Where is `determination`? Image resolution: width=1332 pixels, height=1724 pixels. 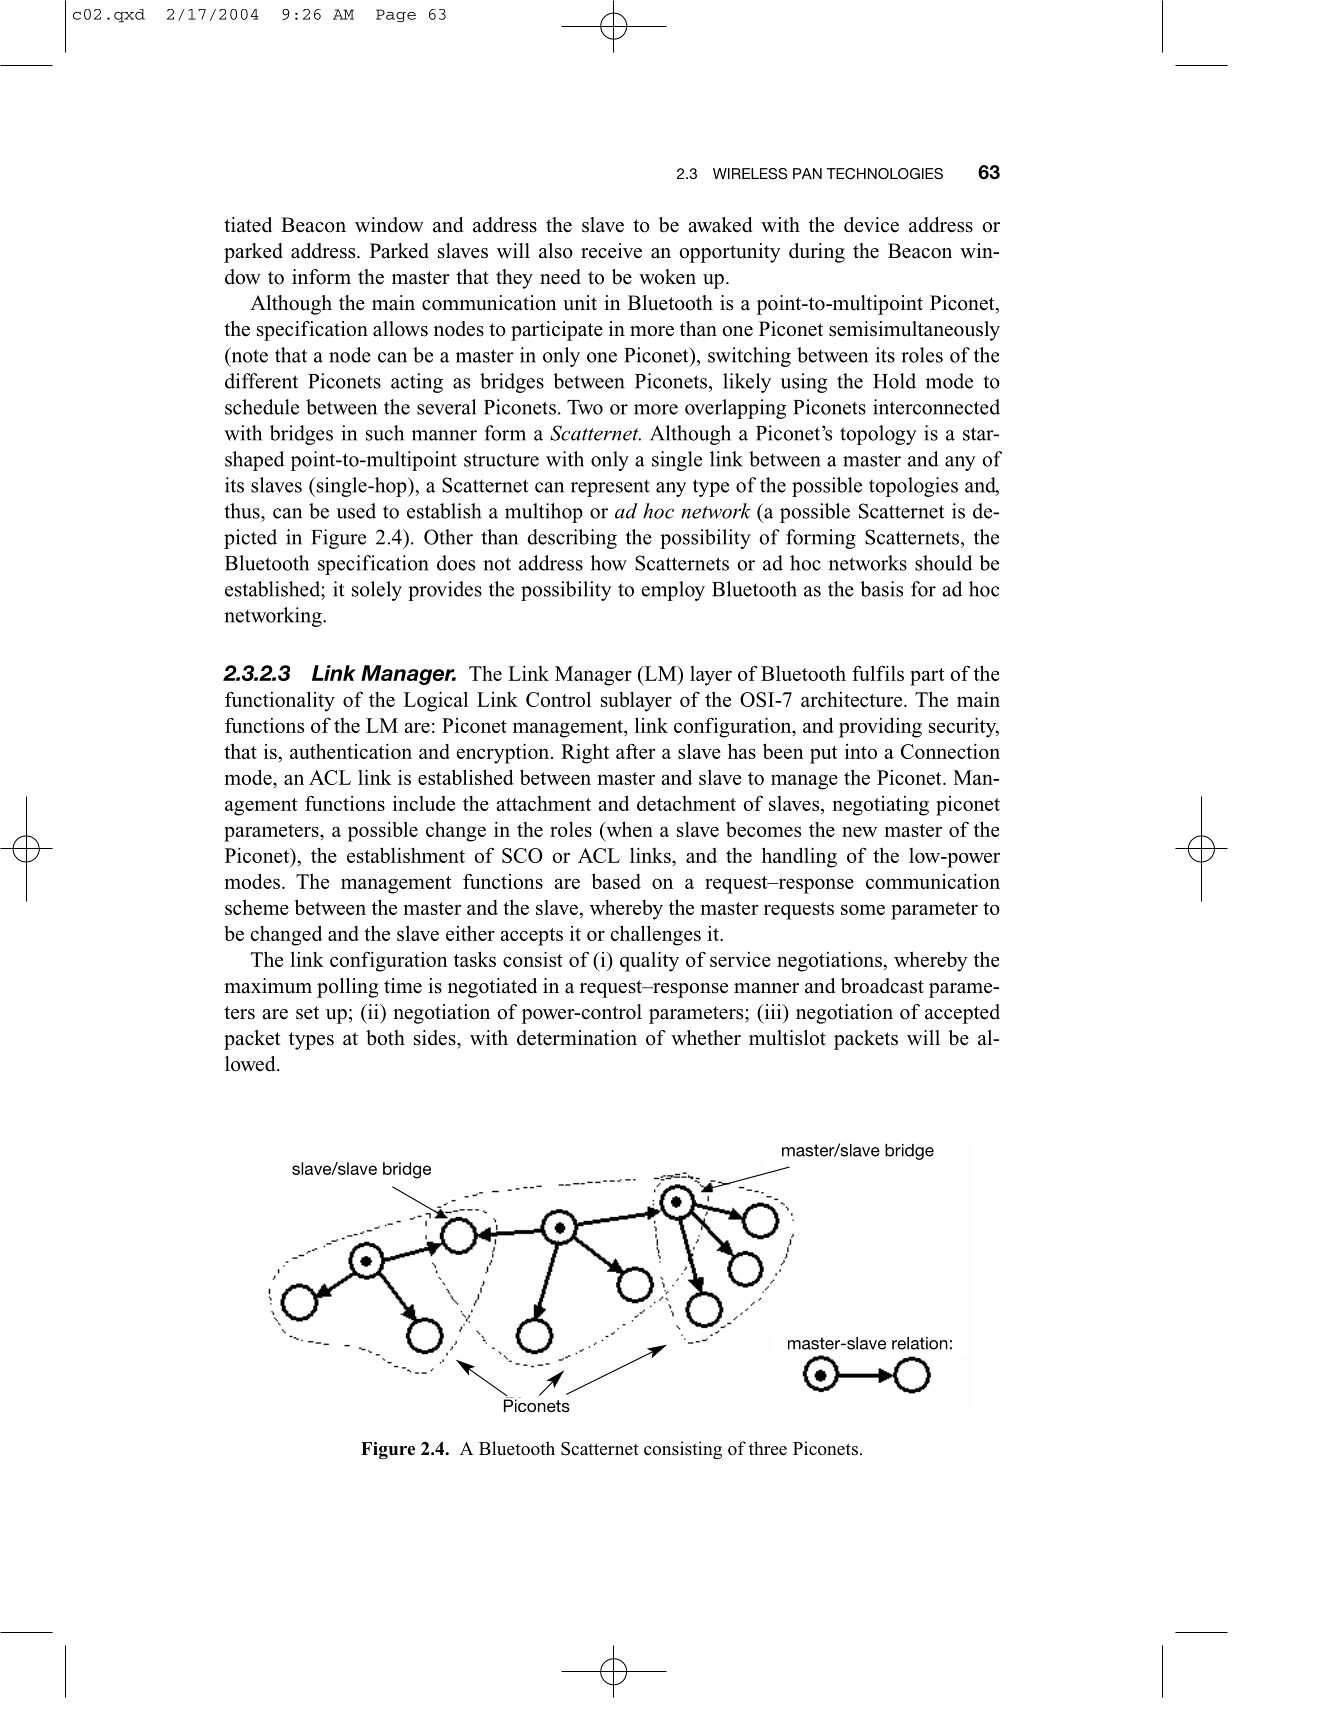 determination is located at coordinates (577, 1038).
